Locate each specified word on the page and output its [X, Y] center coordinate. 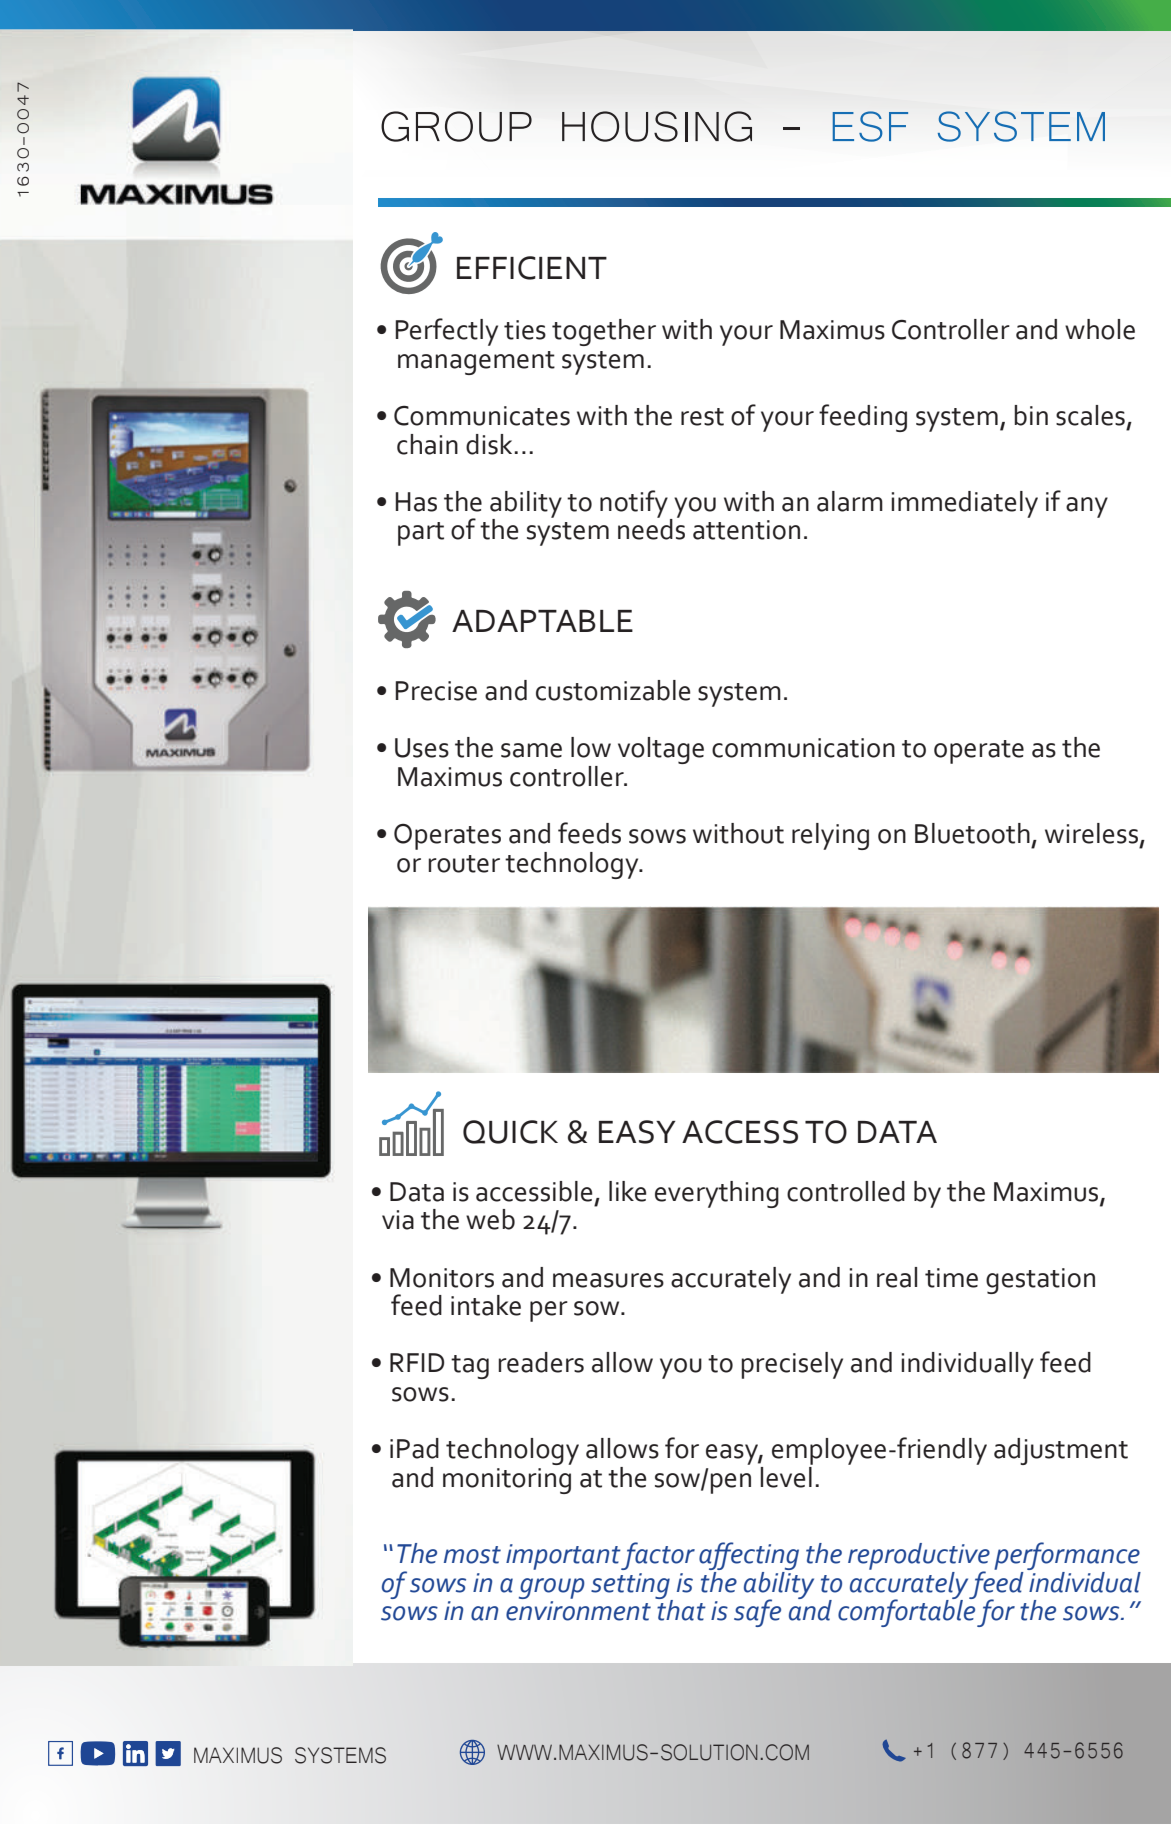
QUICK [510, 1132]
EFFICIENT [532, 268]
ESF [870, 126]
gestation [1040, 1281]
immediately [964, 504]
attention [746, 530]
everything [717, 1194]
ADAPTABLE [542, 621]
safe [757, 1613]
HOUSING [657, 126]
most [472, 1555]
